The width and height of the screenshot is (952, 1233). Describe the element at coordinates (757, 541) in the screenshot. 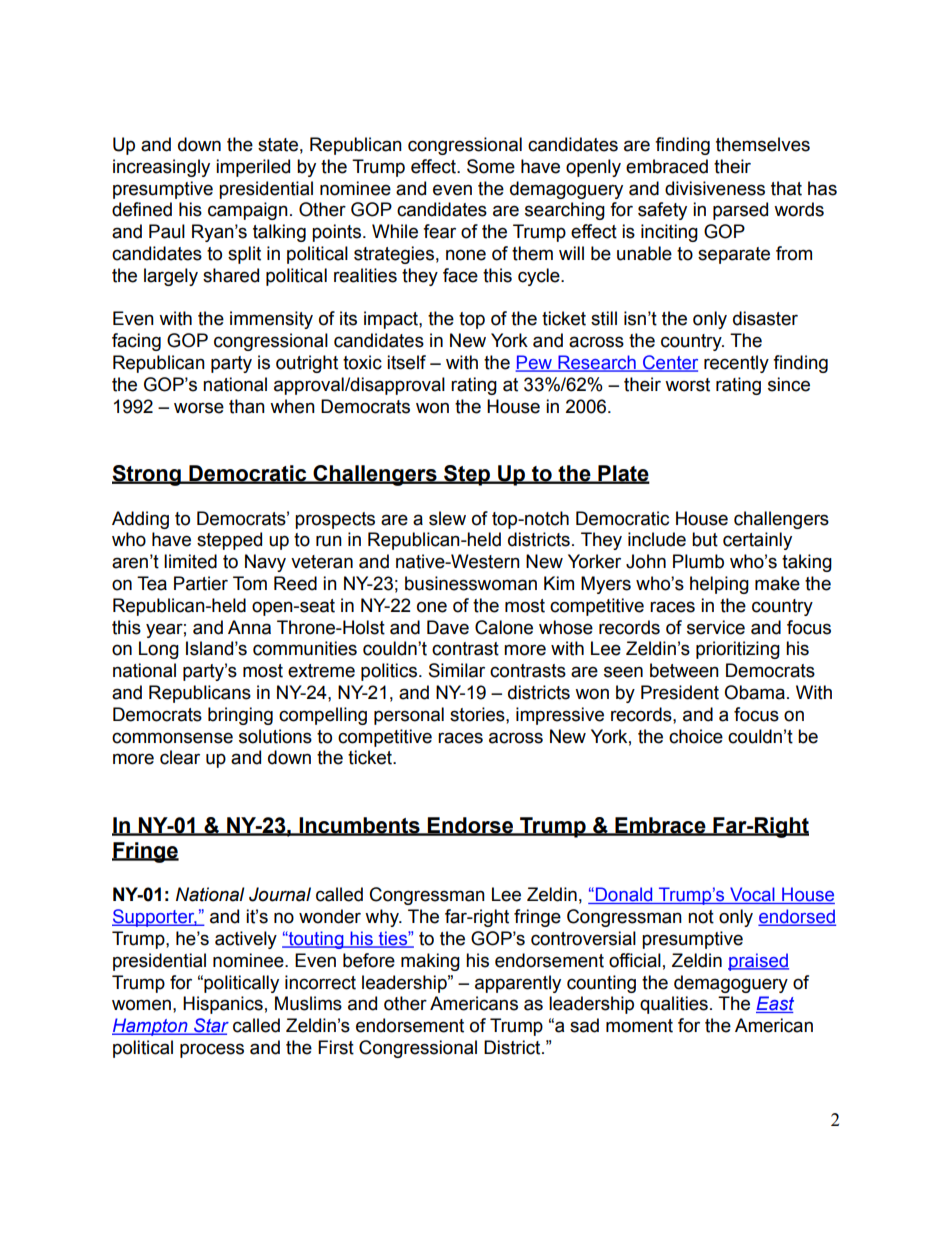

I see `certainly` at that location.
